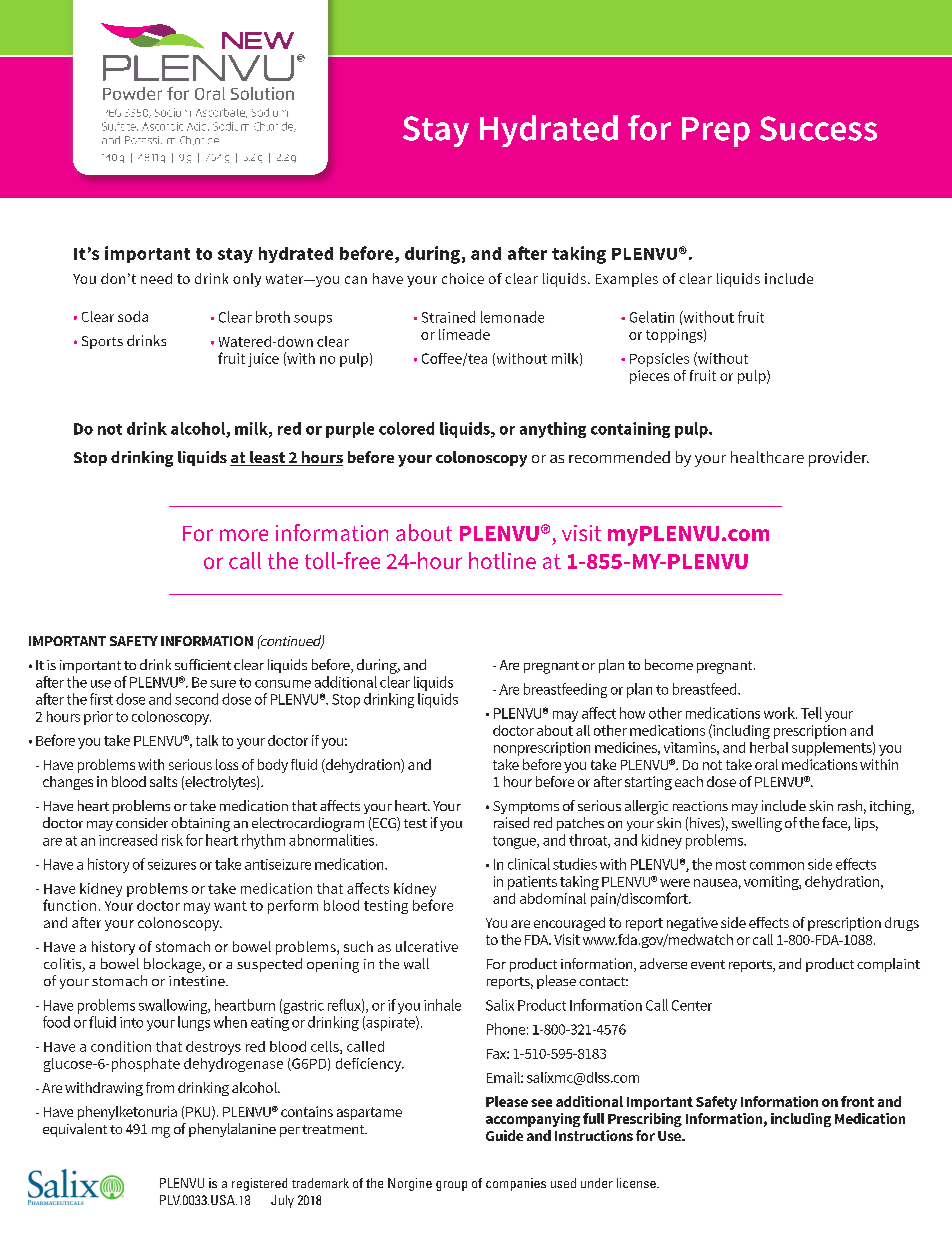 This screenshot has height=1233, width=952. Describe the element at coordinates (818, 128) in the screenshot. I see `Success` at that location.
